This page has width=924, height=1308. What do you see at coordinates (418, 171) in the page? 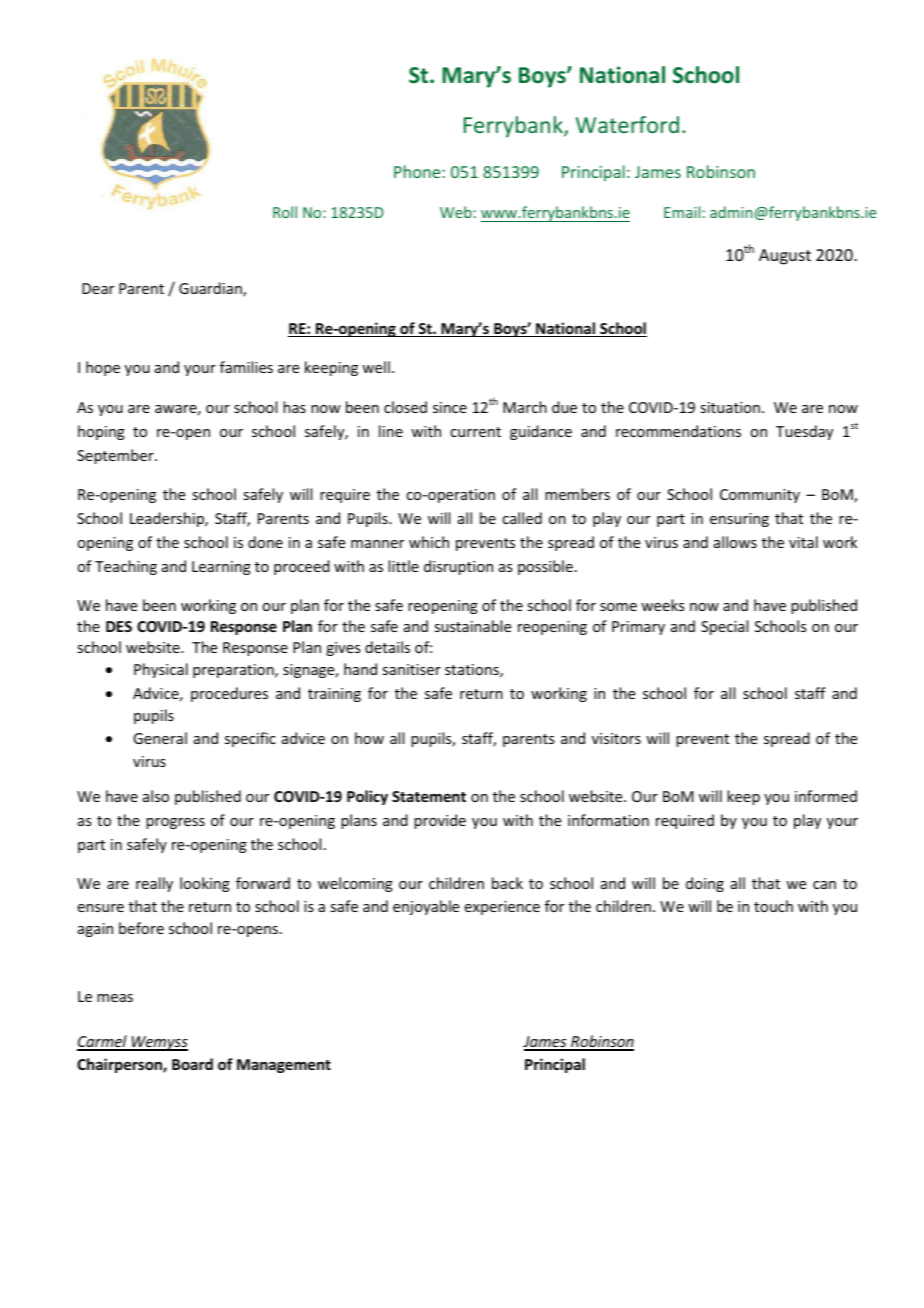
I see `Phone` at bounding box center [418, 171].
